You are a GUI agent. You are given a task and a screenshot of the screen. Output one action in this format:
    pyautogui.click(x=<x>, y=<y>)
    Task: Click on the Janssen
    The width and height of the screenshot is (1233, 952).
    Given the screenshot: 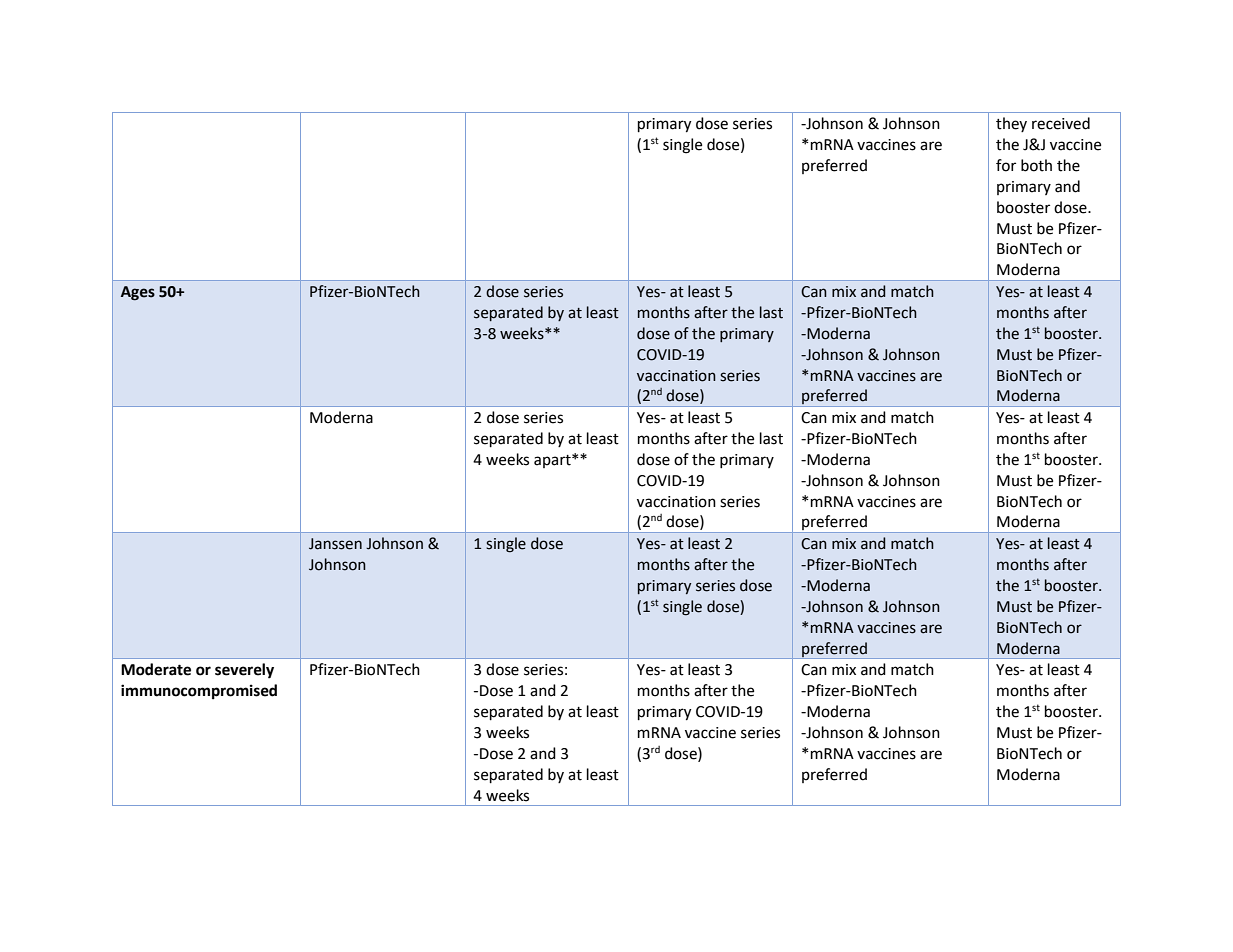 What is the action you would take?
    pyautogui.click(x=335, y=544)
